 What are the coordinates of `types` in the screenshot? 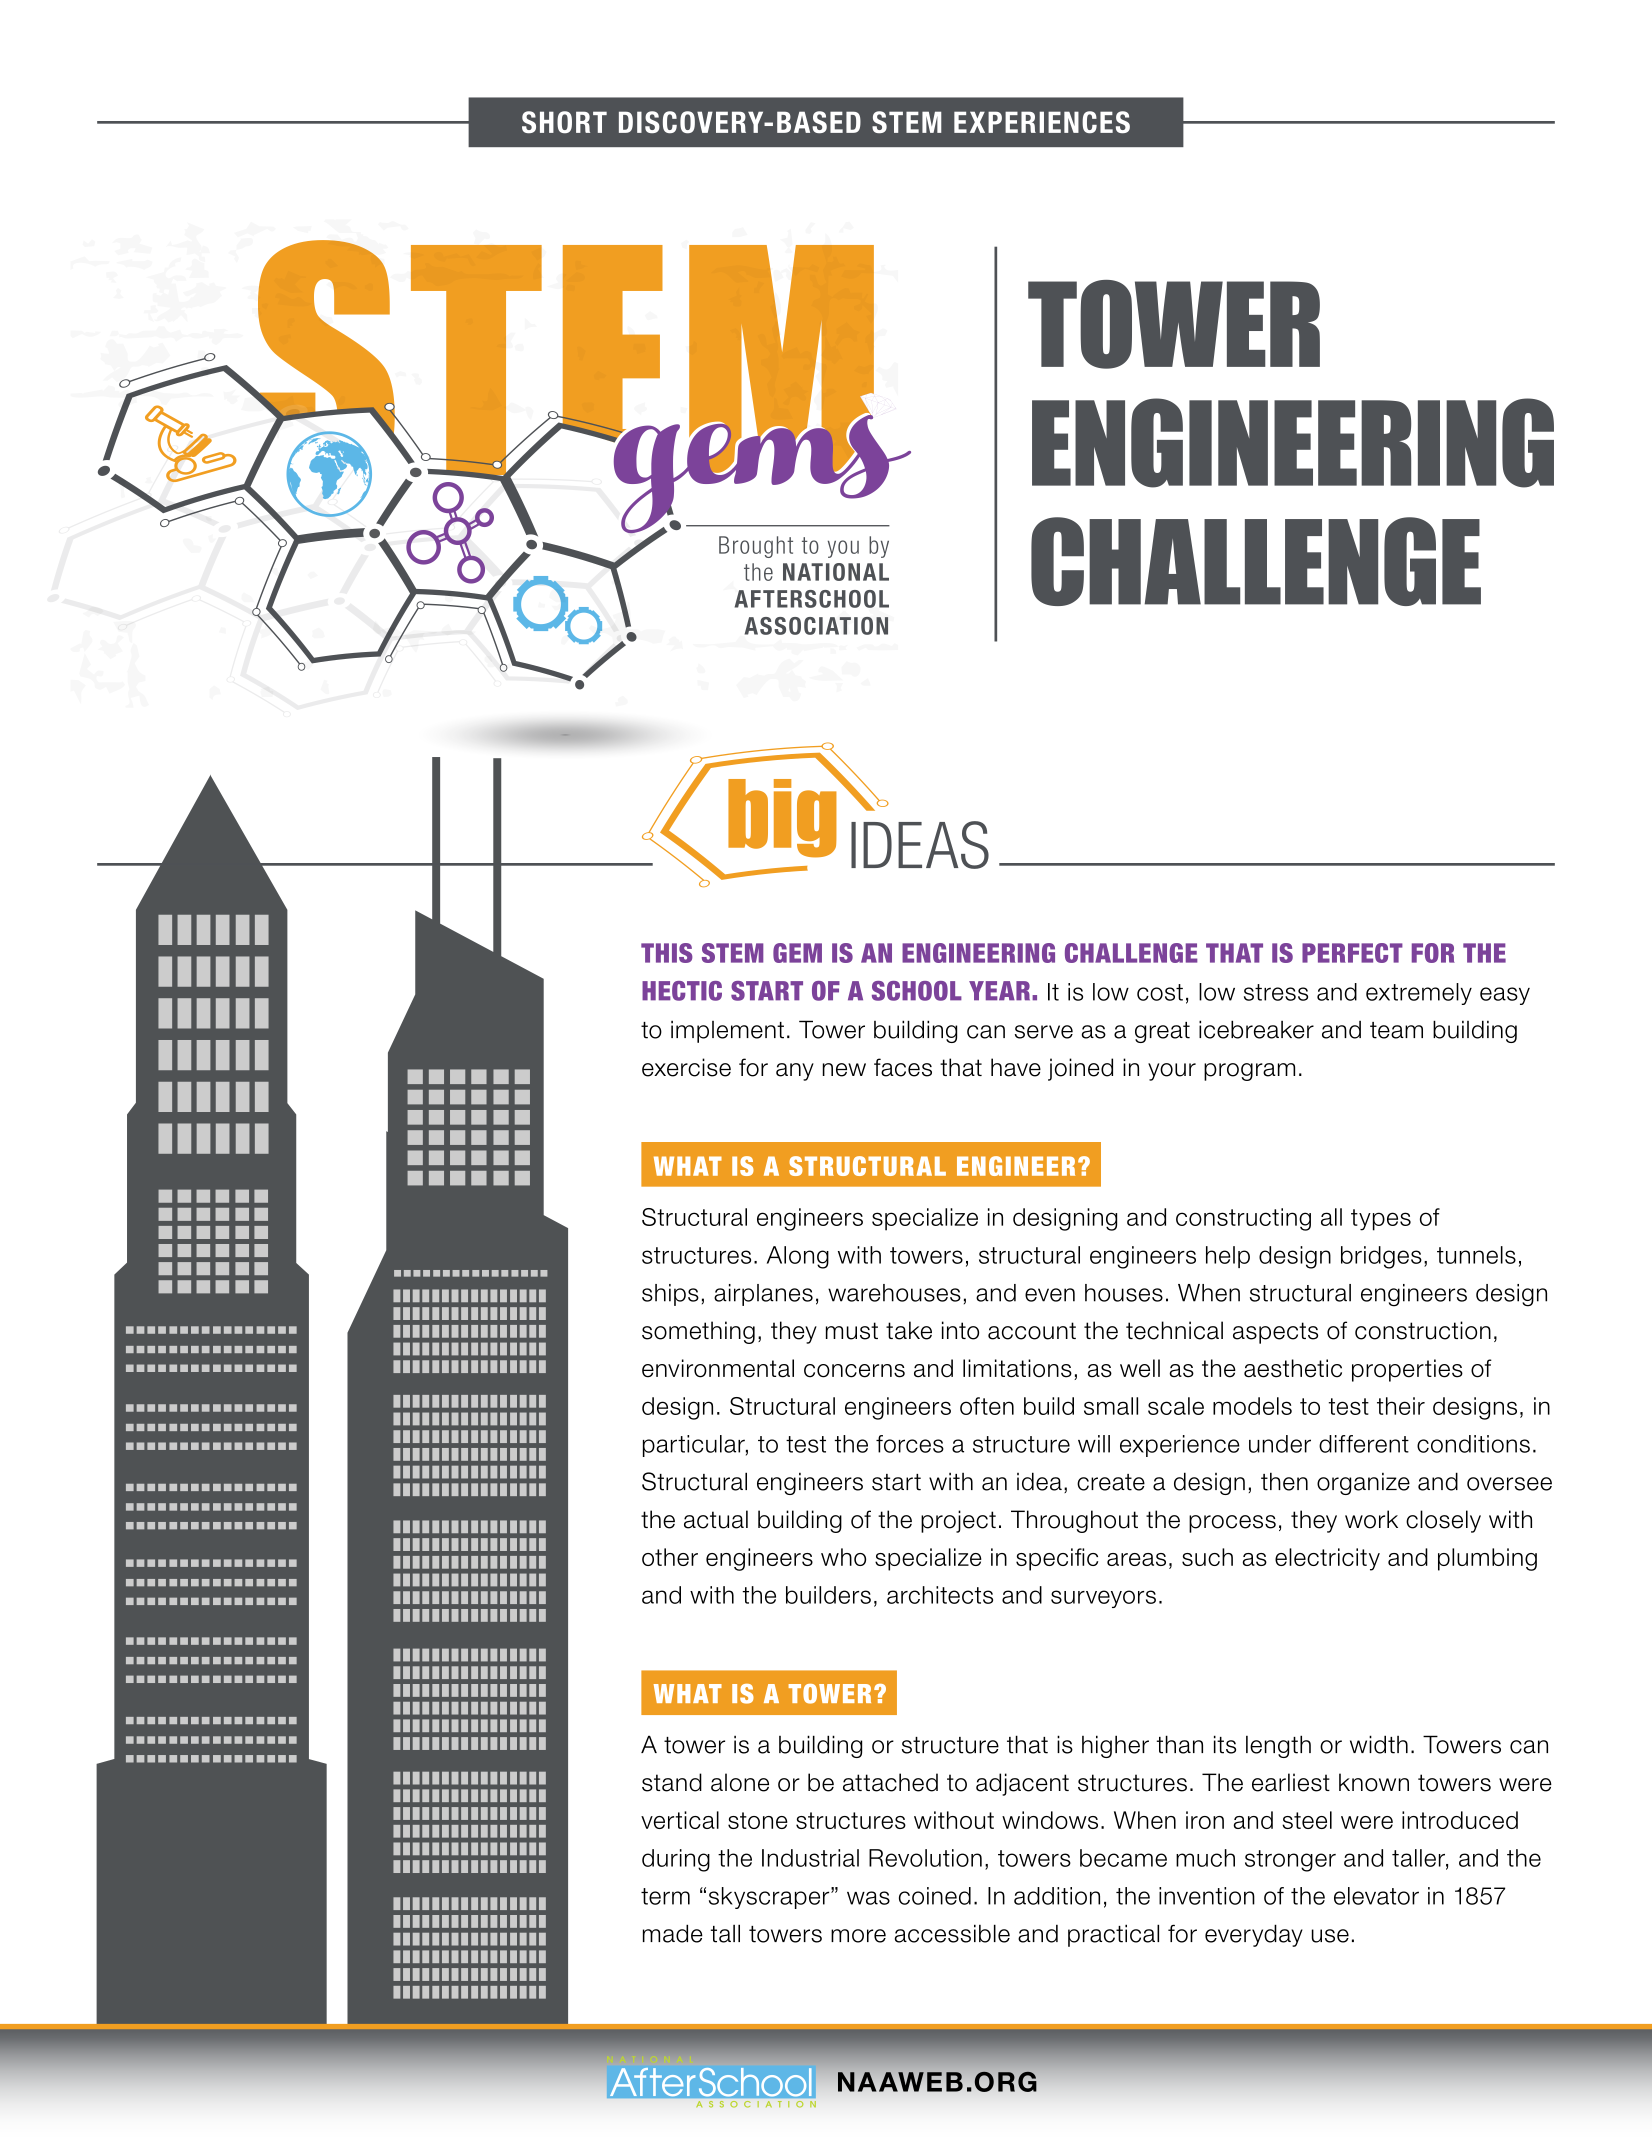 It's located at (1381, 1220).
